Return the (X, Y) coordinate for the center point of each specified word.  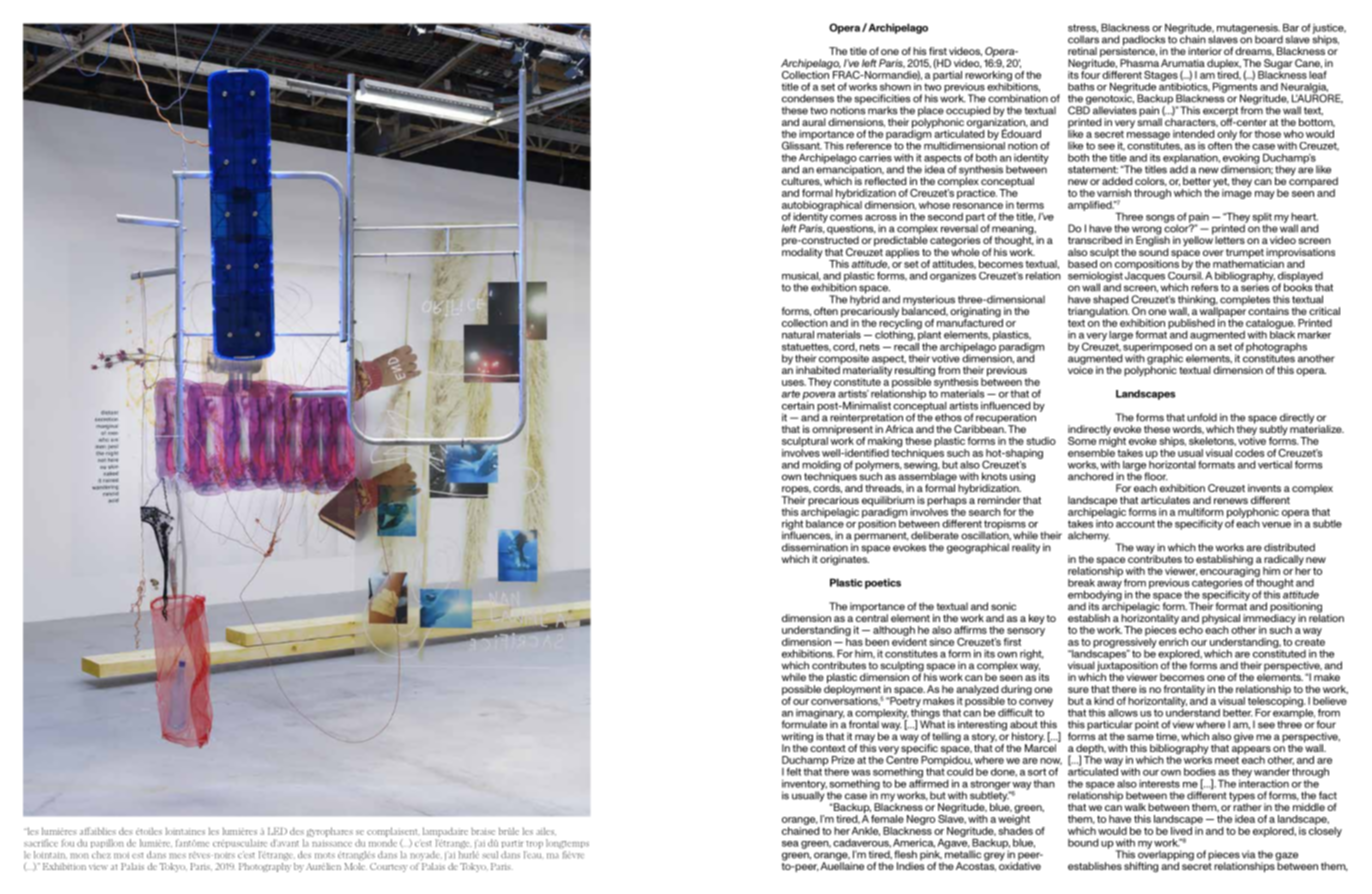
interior (1205, 51)
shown (895, 87)
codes (1249, 453)
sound (1153, 252)
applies (902, 254)
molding (821, 466)
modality (802, 253)
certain (798, 404)
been (877, 642)
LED (277, 831)
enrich (1173, 642)
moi (121, 855)
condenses (808, 98)
